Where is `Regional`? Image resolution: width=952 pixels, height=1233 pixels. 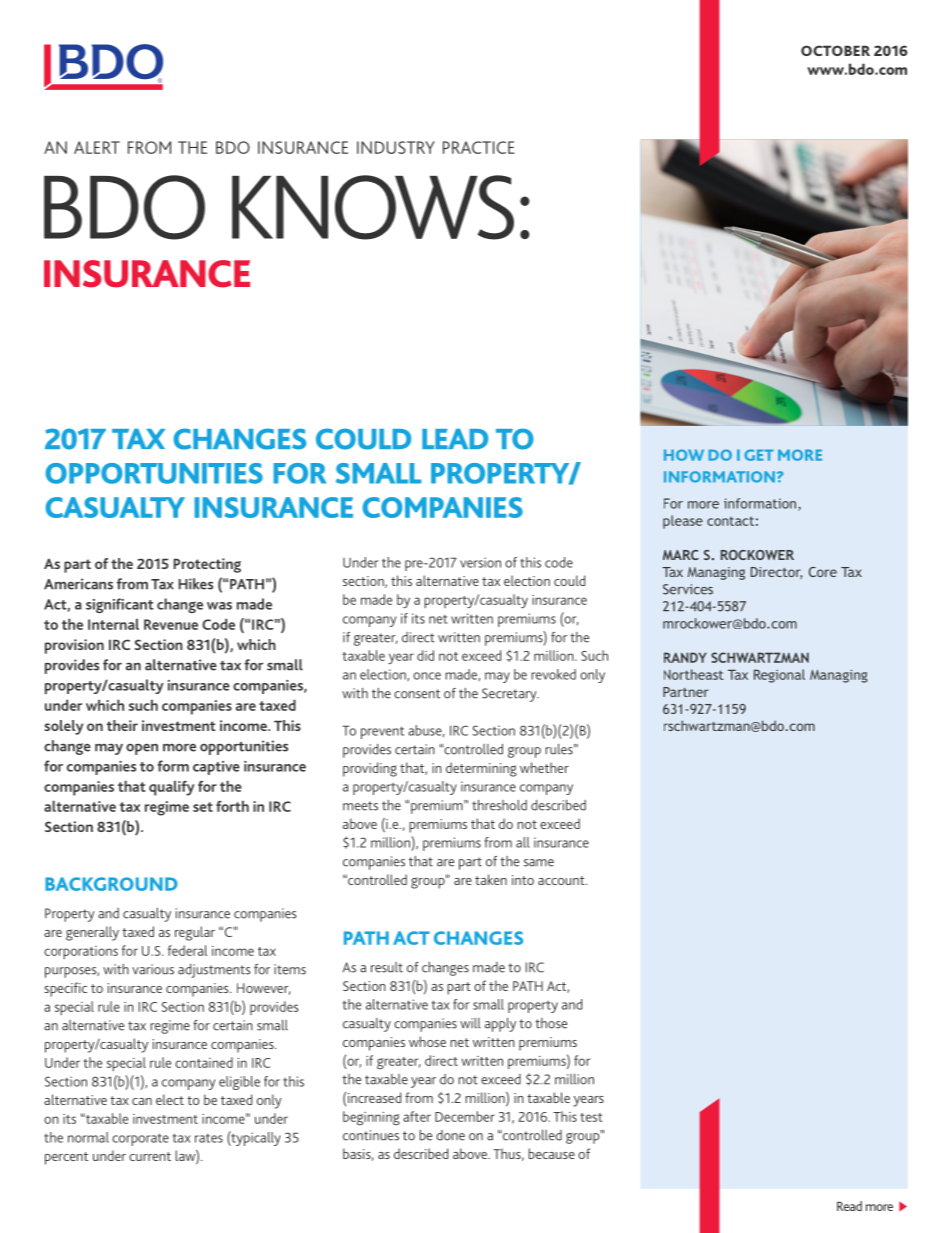 Regional is located at coordinates (779, 676).
